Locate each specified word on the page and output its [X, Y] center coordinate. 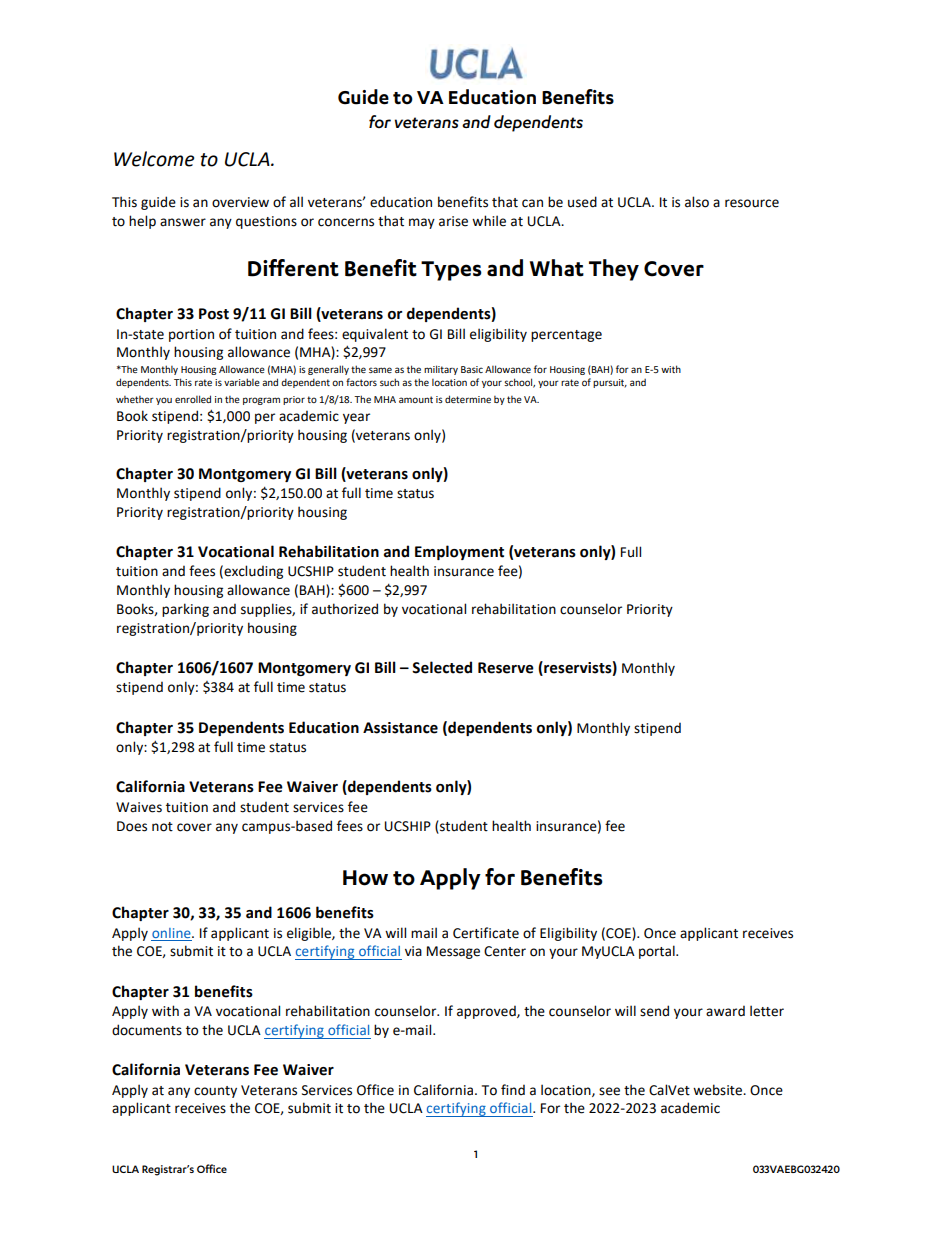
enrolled [193, 399]
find [513, 1089]
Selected [442, 667]
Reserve [506, 668]
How [365, 878]
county [215, 1092]
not [162, 827]
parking [185, 610]
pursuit [610, 383]
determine [468, 399]
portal [658, 952]
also [697, 202]
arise [453, 221]
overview [240, 202]
